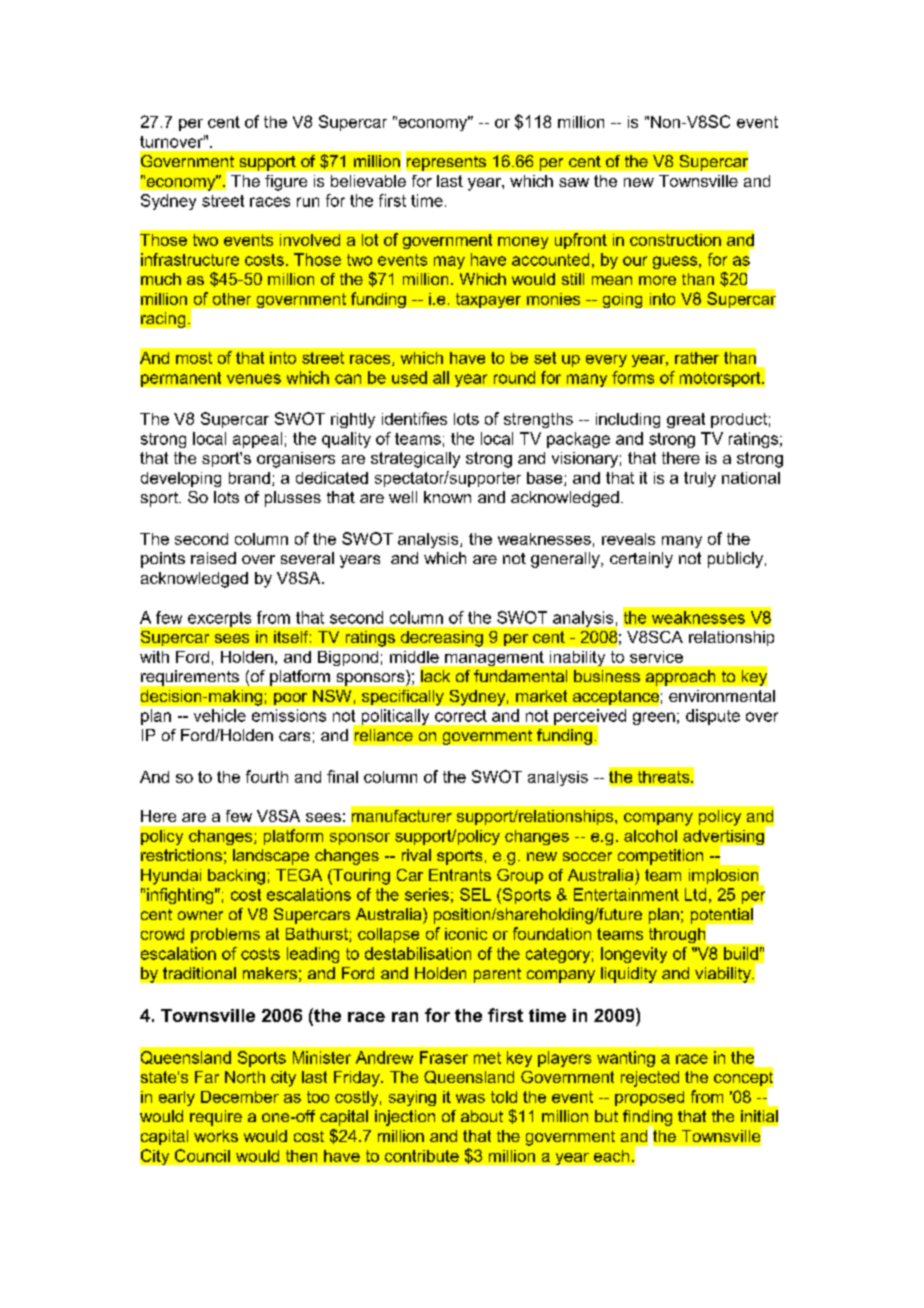 The width and height of the page is (924, 1308). Describe the element at coordinates (449, 262) in the page. I see `may` at that location.
